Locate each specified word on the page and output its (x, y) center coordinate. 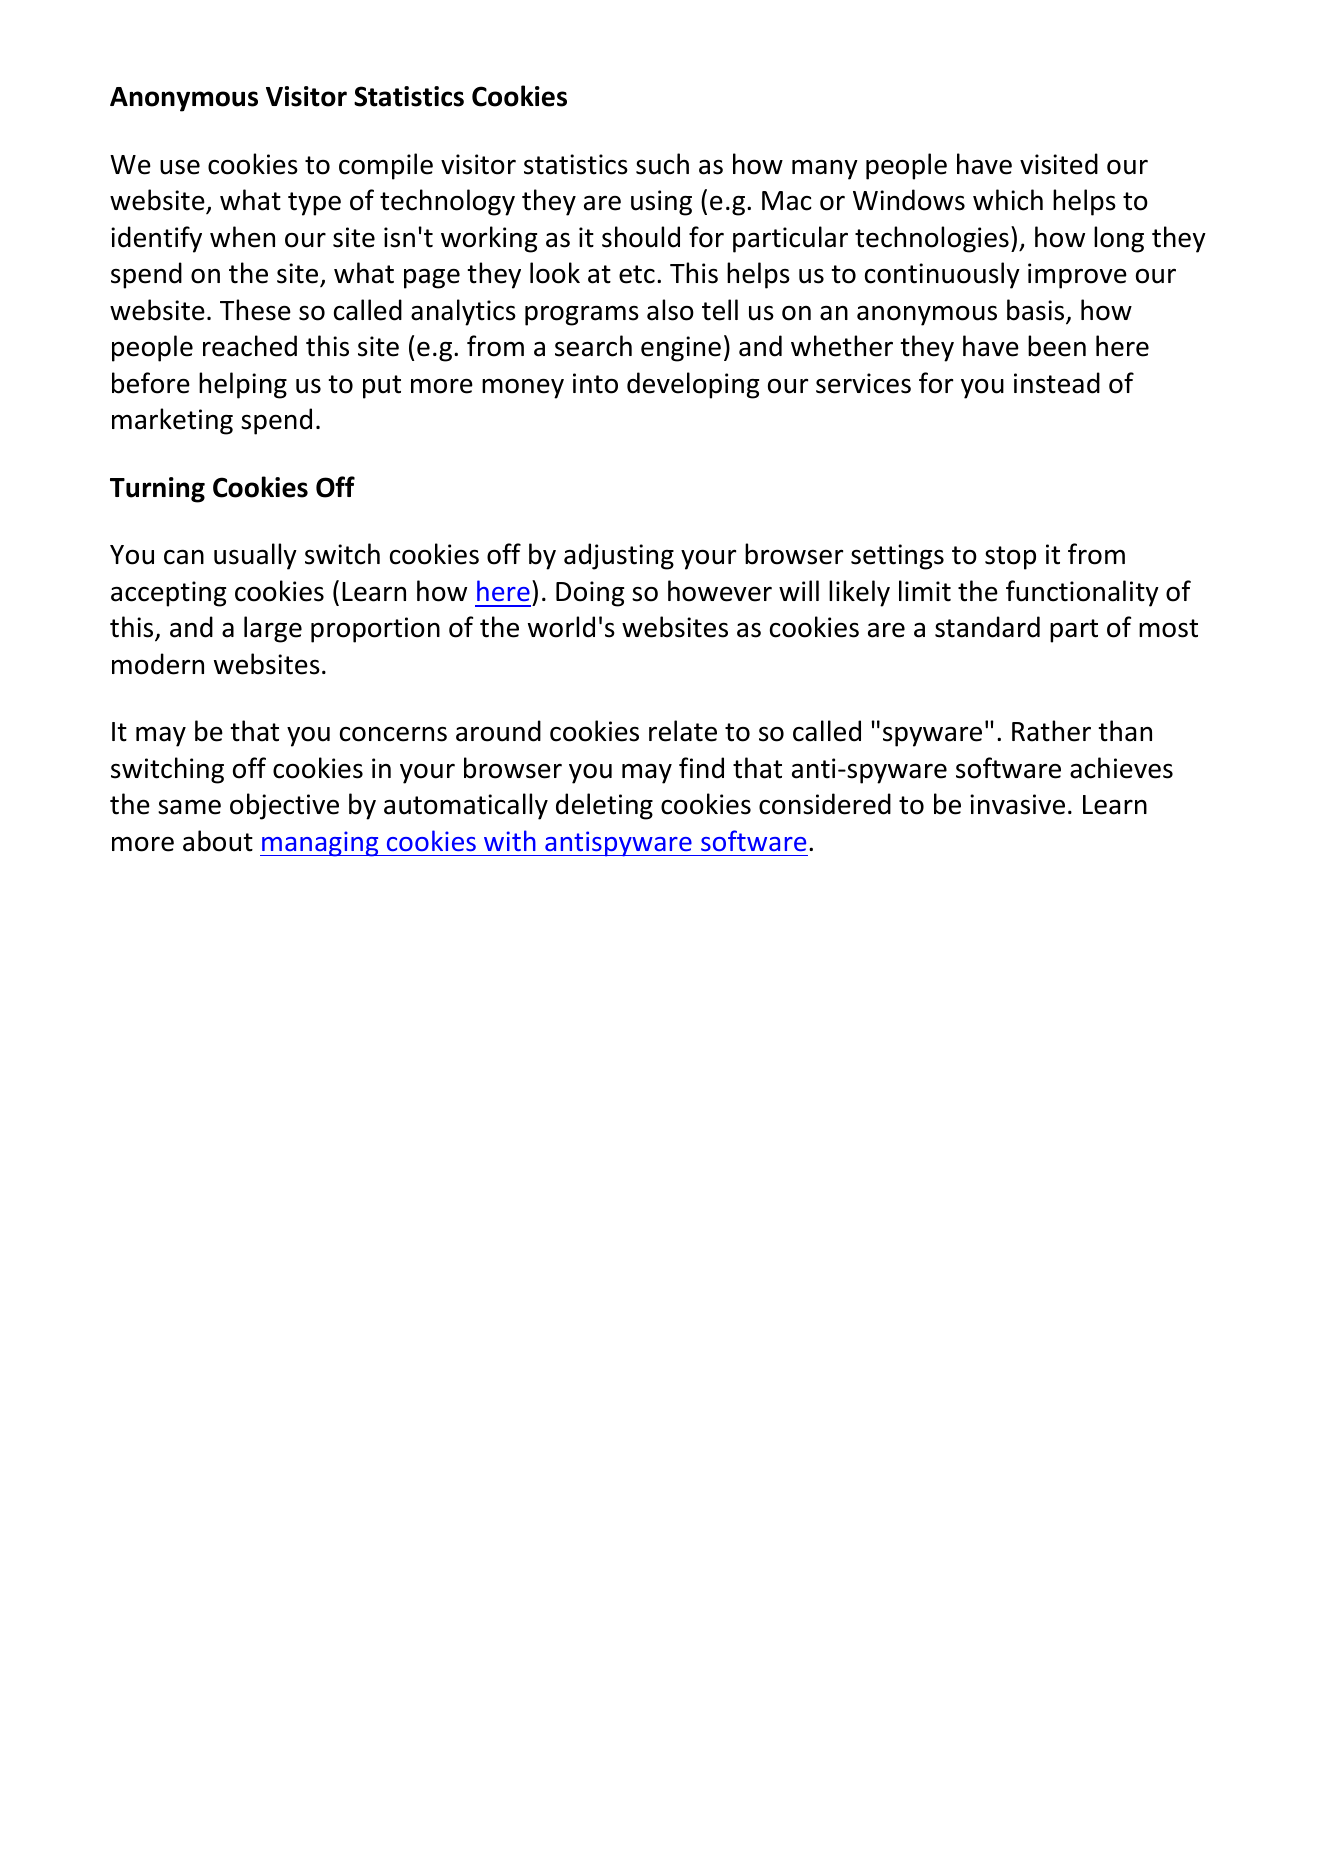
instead (1057, 383)
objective (284, 806)
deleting (604, 806)
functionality (1082, 593)
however (720, 591)
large (273, 629)
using (661, 203)
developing (693, 385)
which (1008, 200)
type (314, 204)
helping (243, 385)
